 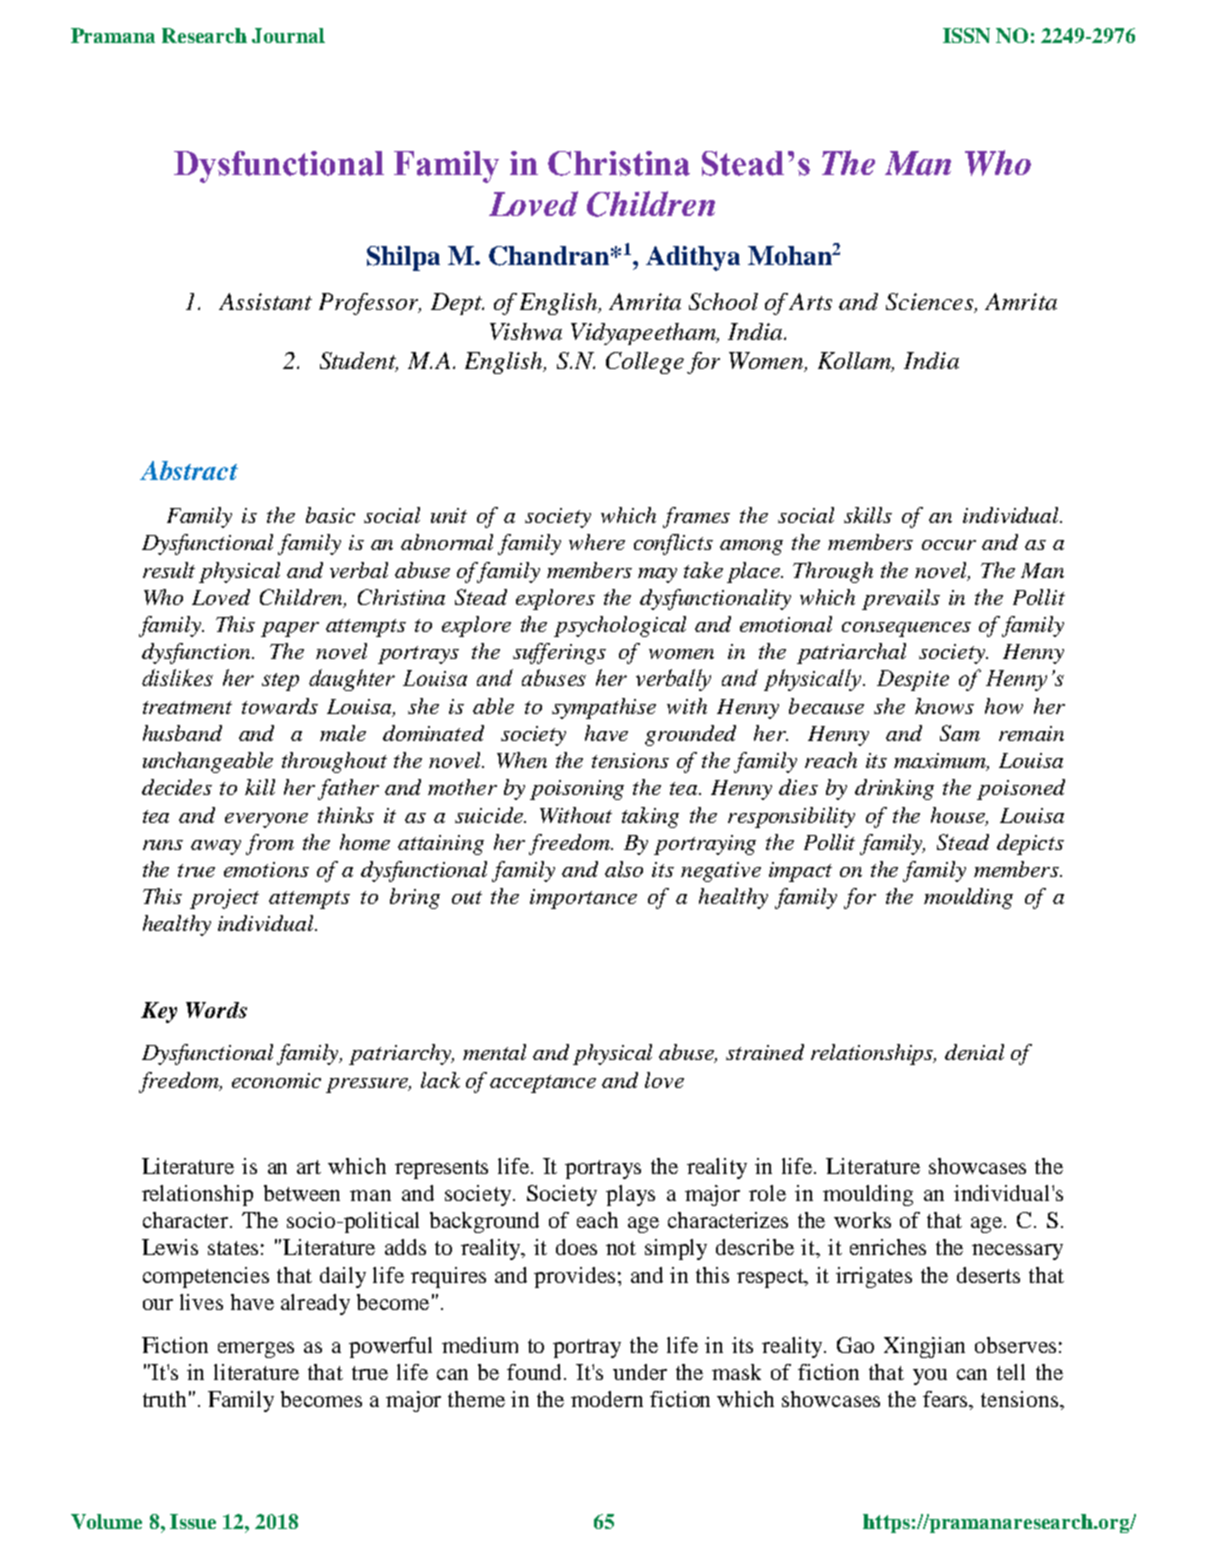 What do you see at coordinates (193, 1521) in the screenshot?
I see `Issue` at bounding box center [193, 1521].
